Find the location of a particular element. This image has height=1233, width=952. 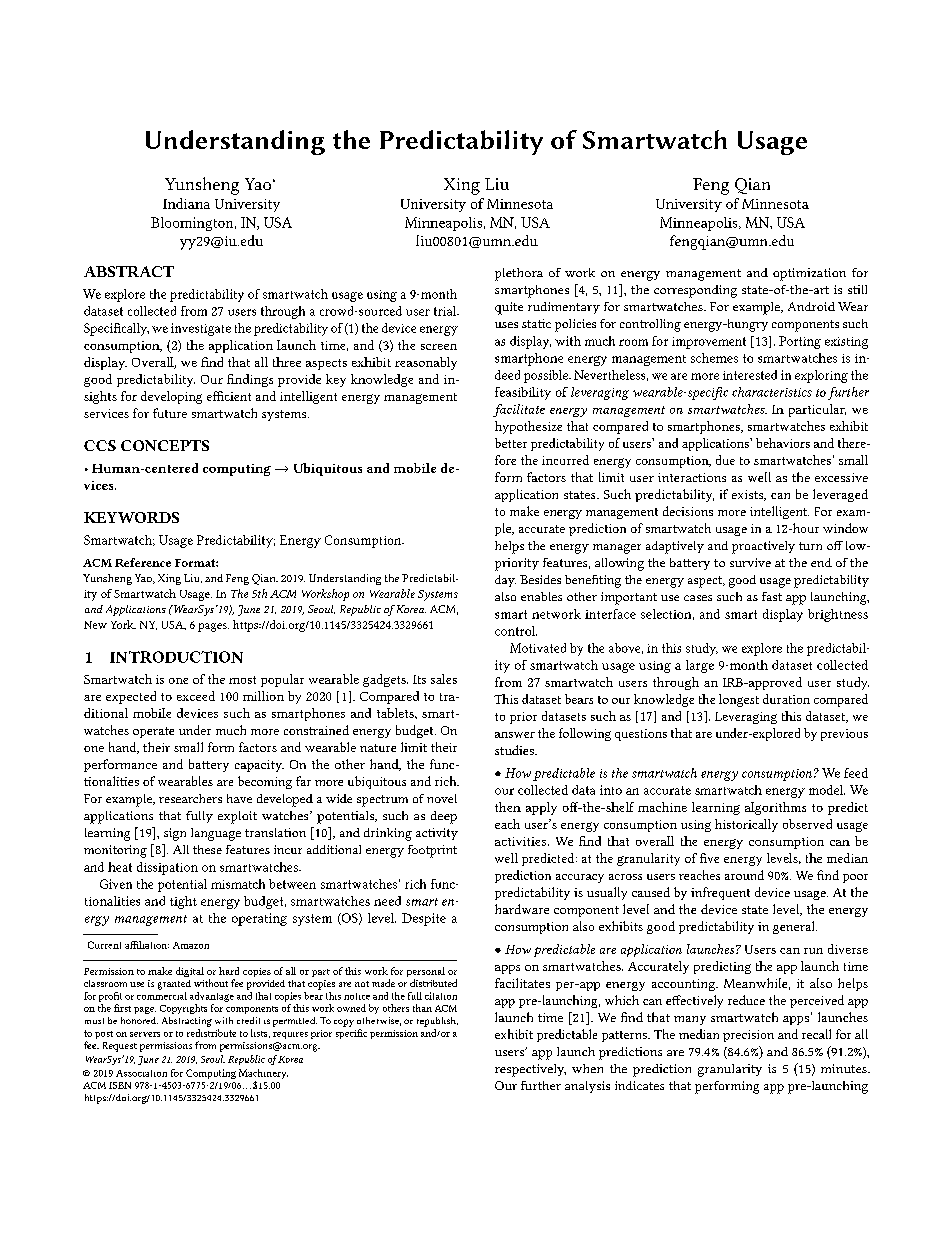

respectively is located at coordinates (530, 1070).
